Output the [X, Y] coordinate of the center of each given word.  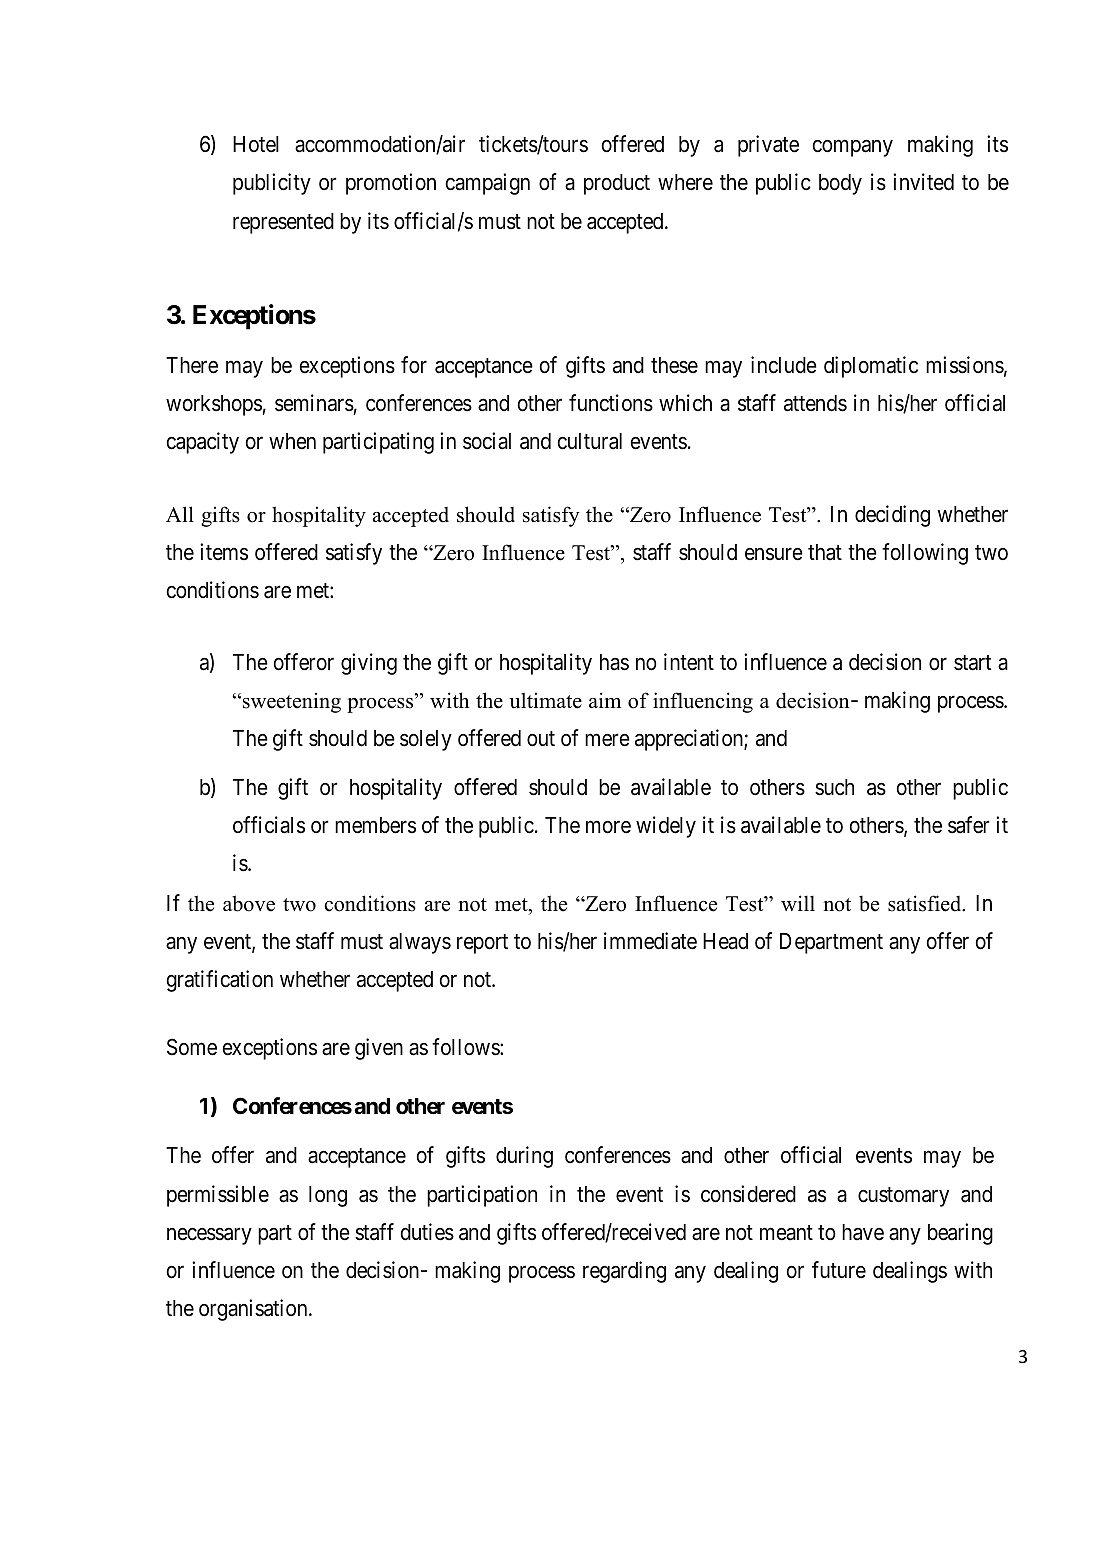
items [224, 552]
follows [466, 1047]
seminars [314, 403]
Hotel [256, 144]
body [840, 184]
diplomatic [871, 367]
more [608, 827]
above [249, 903]
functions [611, 403]
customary [903, 1197]
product [617, 184]
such [834, 787]
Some [192, 1047]
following [925, 554]
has [614, 662]
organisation [254, 1310]
